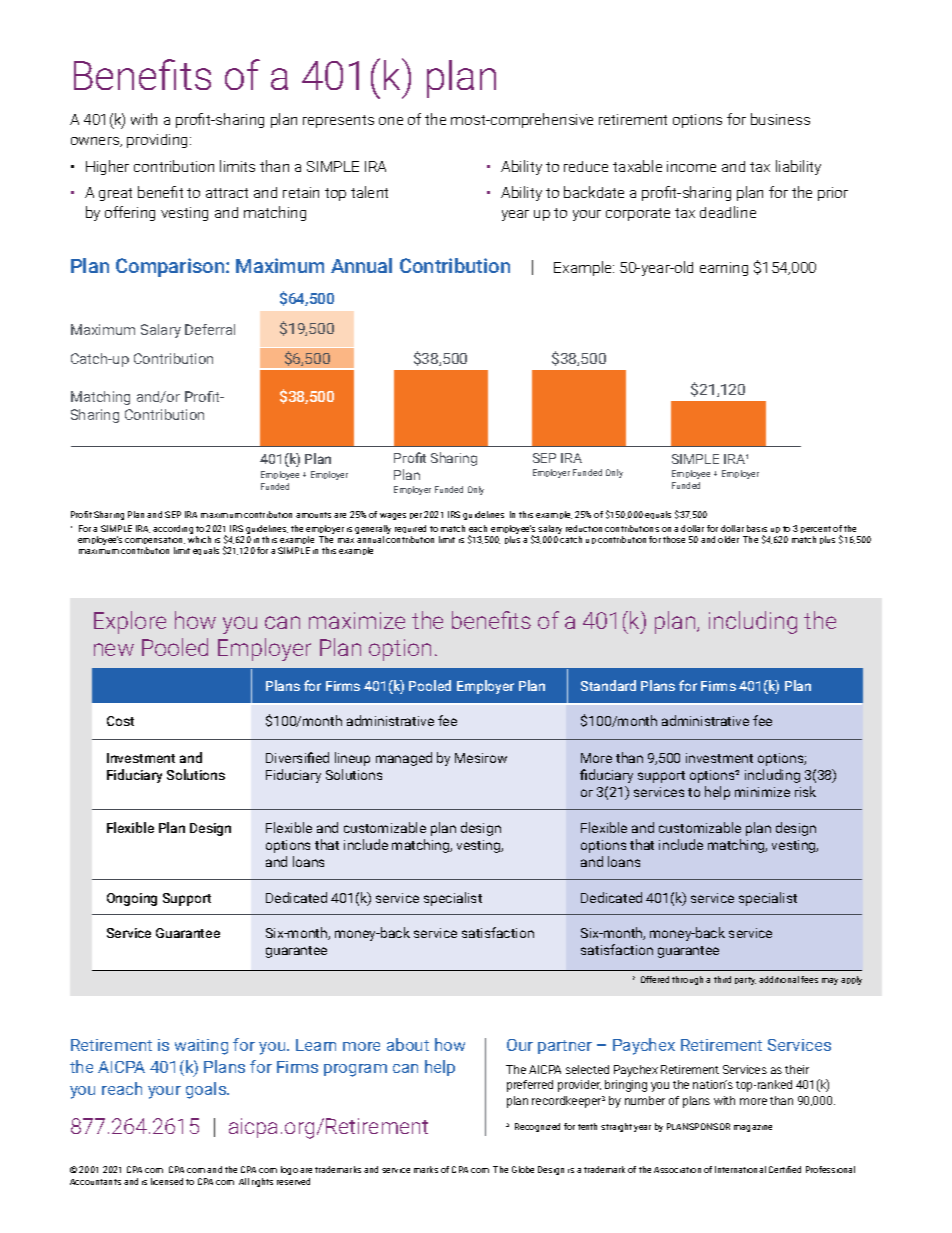 The image size is (952, 1233). What do you see at coordinates (167, 1181) in the screenshot?
I see `licensed` at bounding box center [167, 1181].
